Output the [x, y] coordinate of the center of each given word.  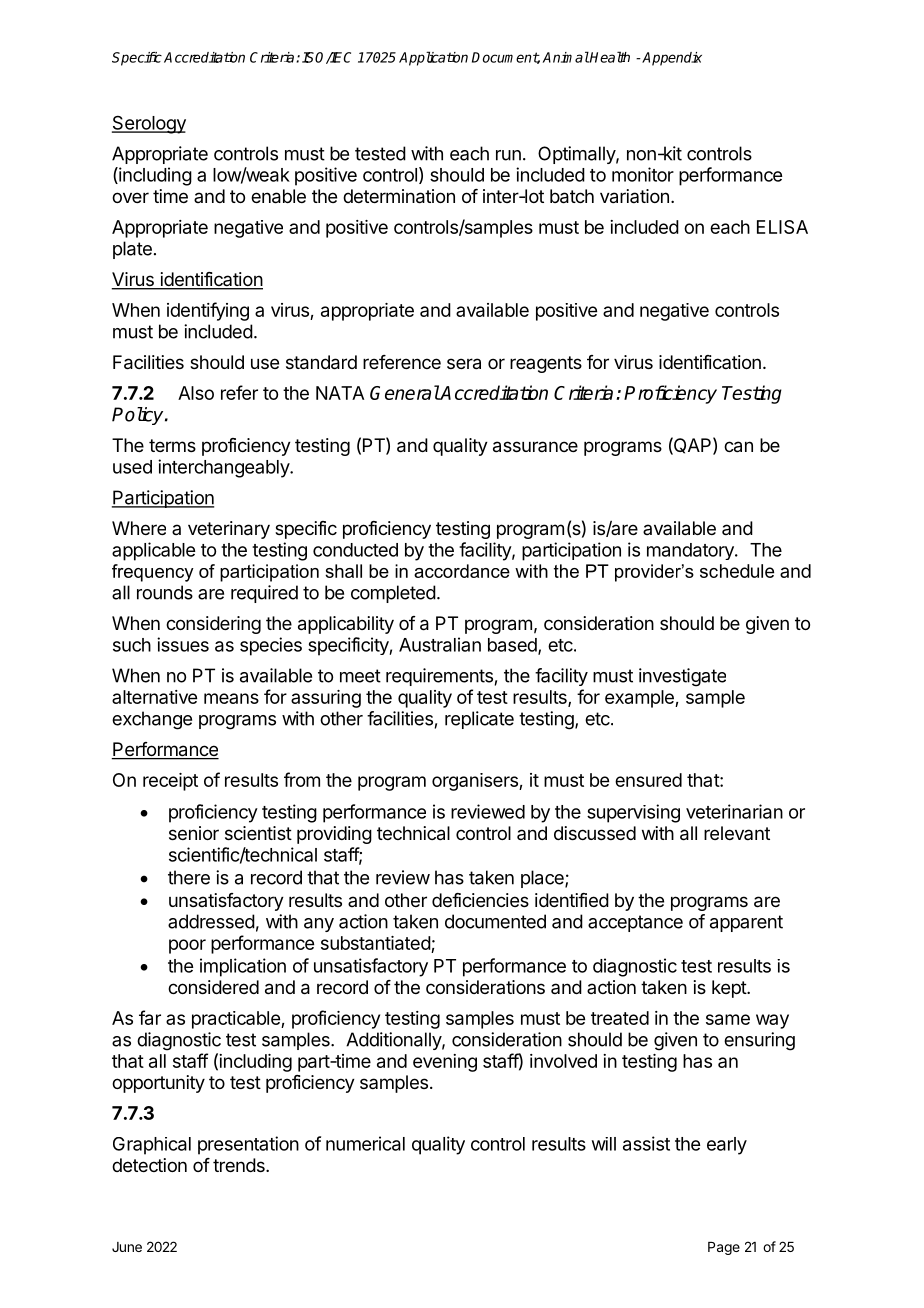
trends [240, 1165]
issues [183, 644]
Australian [440, 644]
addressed [211, 921]
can [738, 447]
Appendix [672, 59]
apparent [746, 923]
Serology [149, 124]
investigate [682, 677]
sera [464, 364]
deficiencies [480, 900]
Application [433, 58]
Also [196, 393]
